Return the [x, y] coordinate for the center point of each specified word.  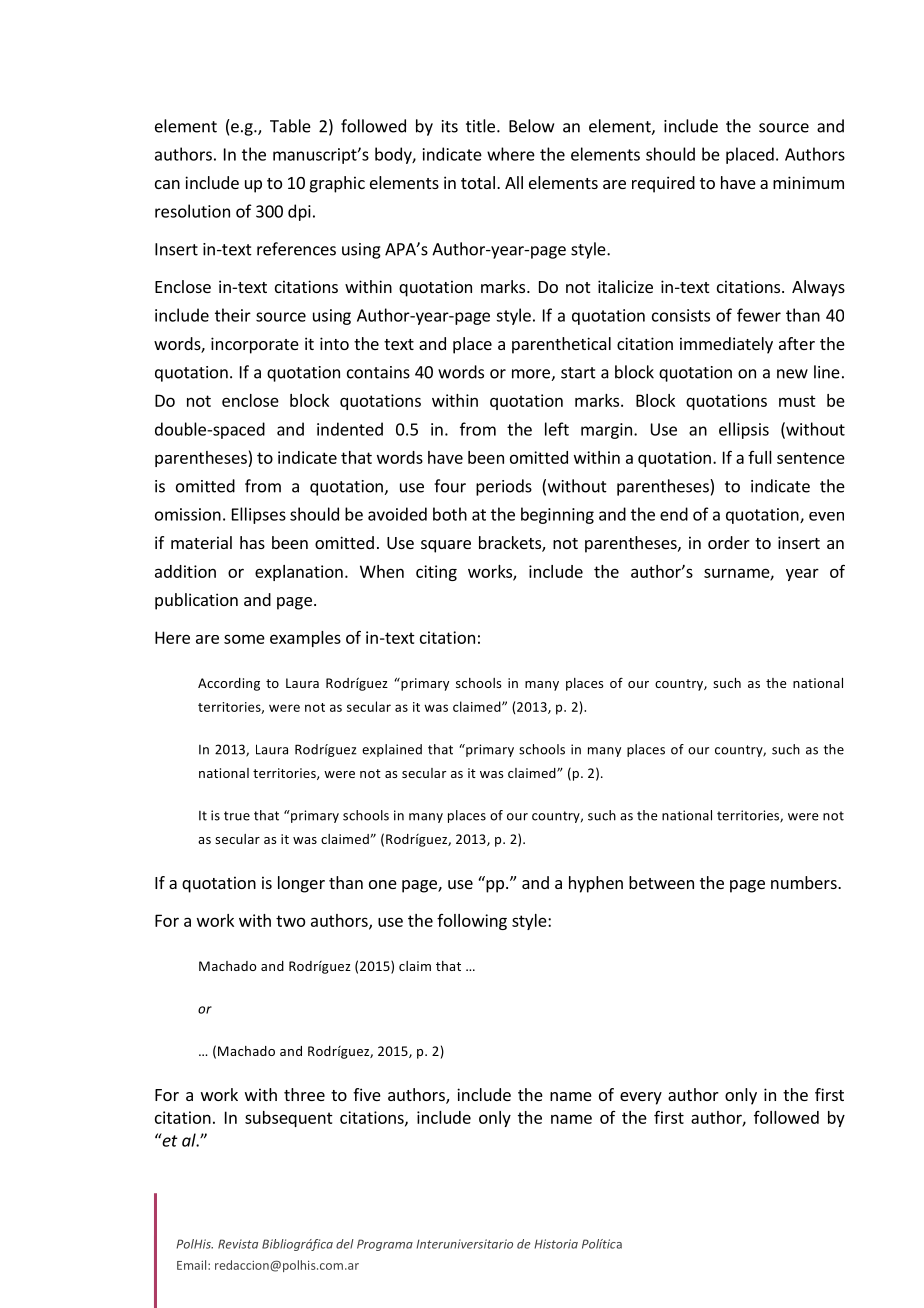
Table [290, 126]
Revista [238, 1244]
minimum [808, 182]
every [641, 1098]
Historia [556, 1244]
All [514, 182]
